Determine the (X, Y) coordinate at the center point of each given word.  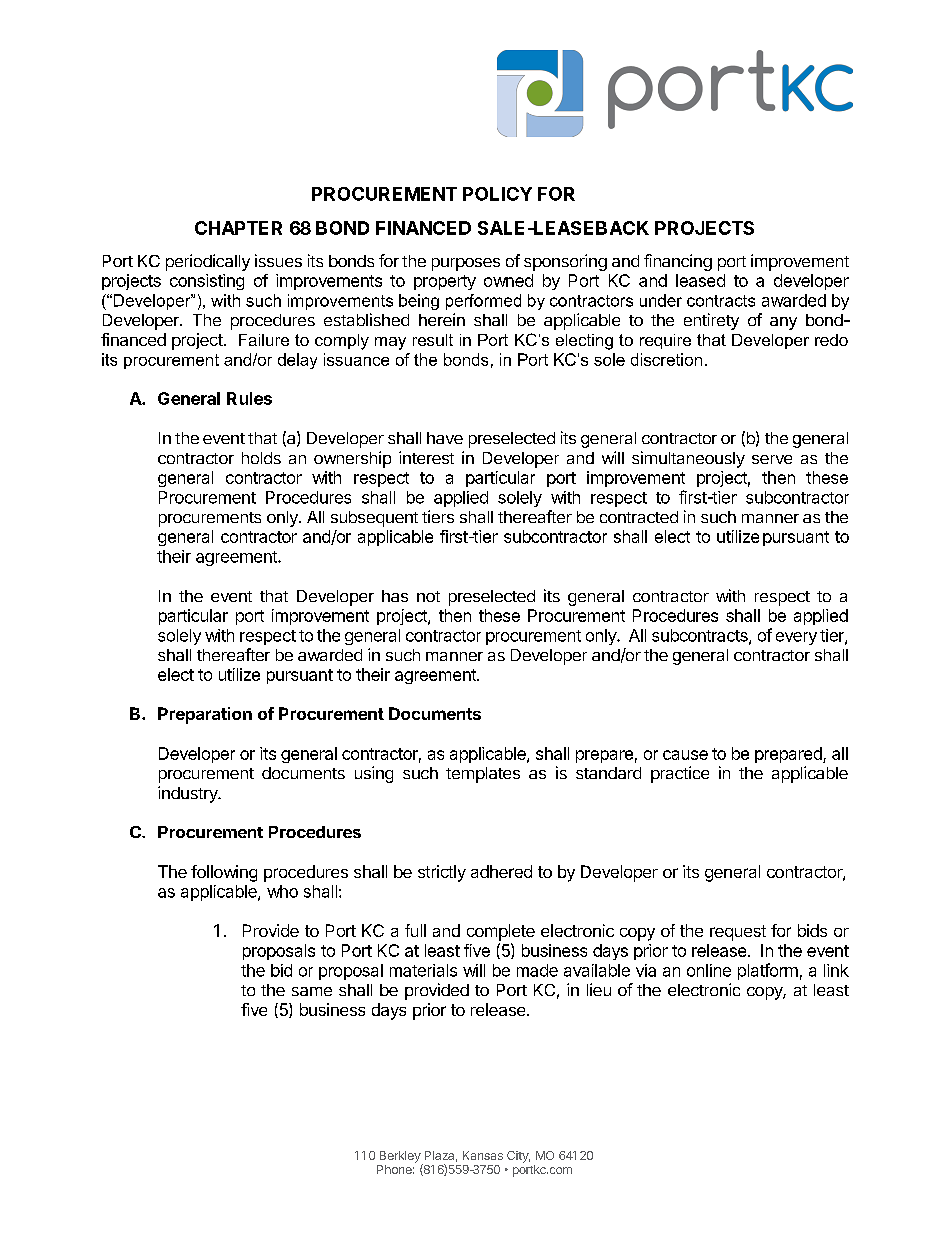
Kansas (483, 1155)
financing (678, 262)
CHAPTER (238, 228)
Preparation (205, 715)
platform (768, 971)
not (428, 596)
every (796, 638)
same (312, 991)
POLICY (497, 194)
